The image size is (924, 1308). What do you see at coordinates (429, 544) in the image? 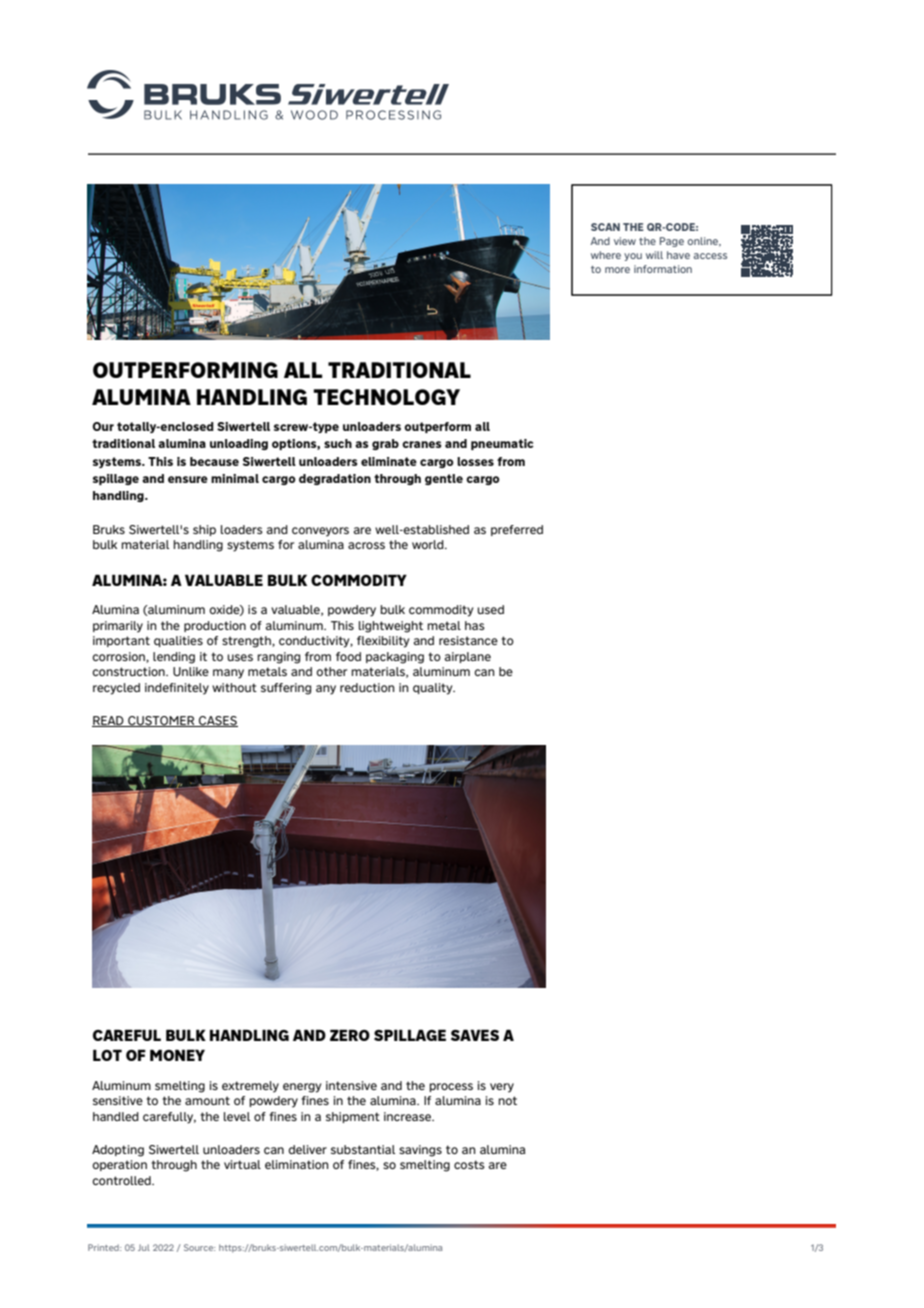
I see `world` at bounding box center [429, 544].
